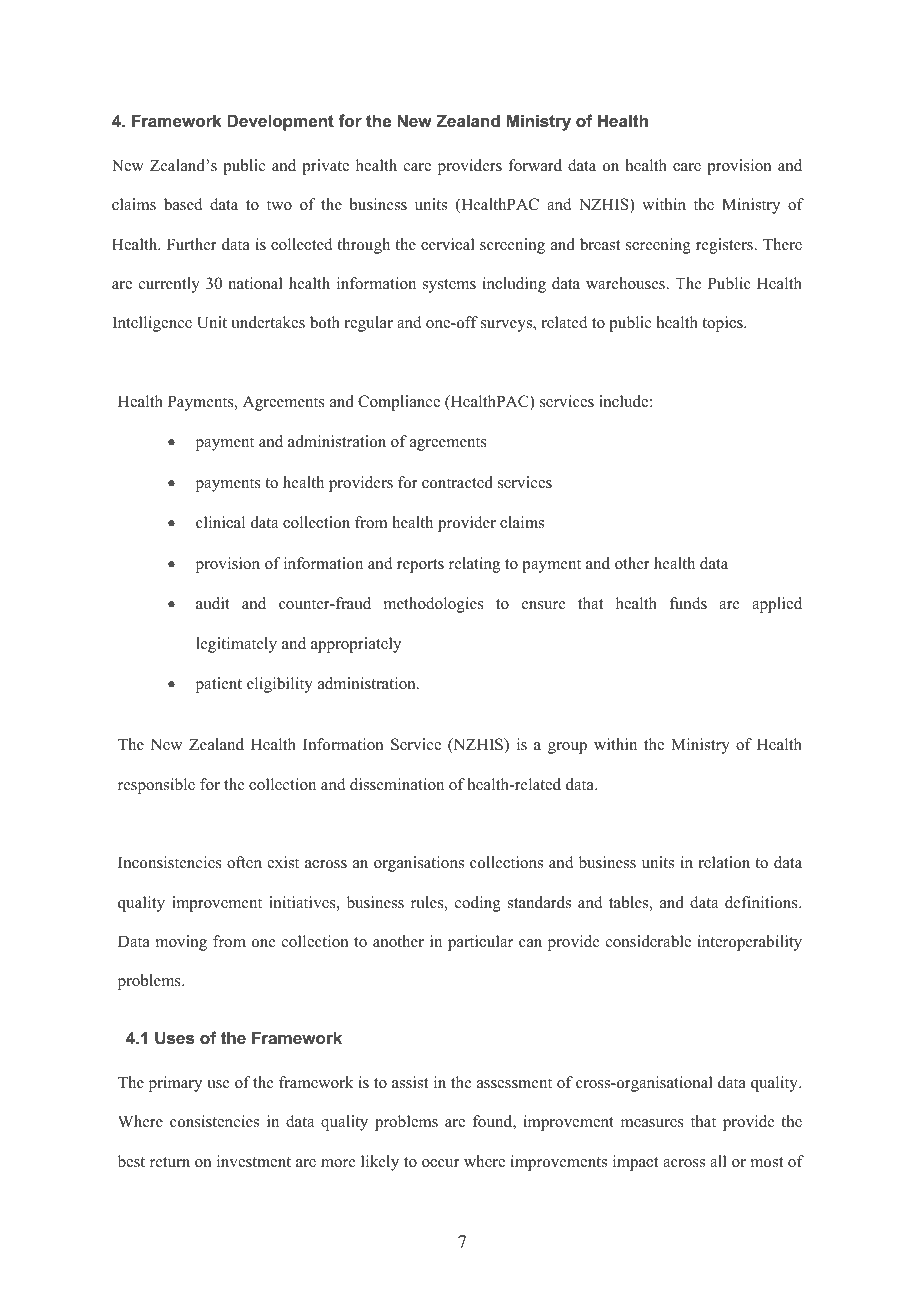  Describe the element at coordinates (170, 1162) in the screenshot. I see `return` at that location.
